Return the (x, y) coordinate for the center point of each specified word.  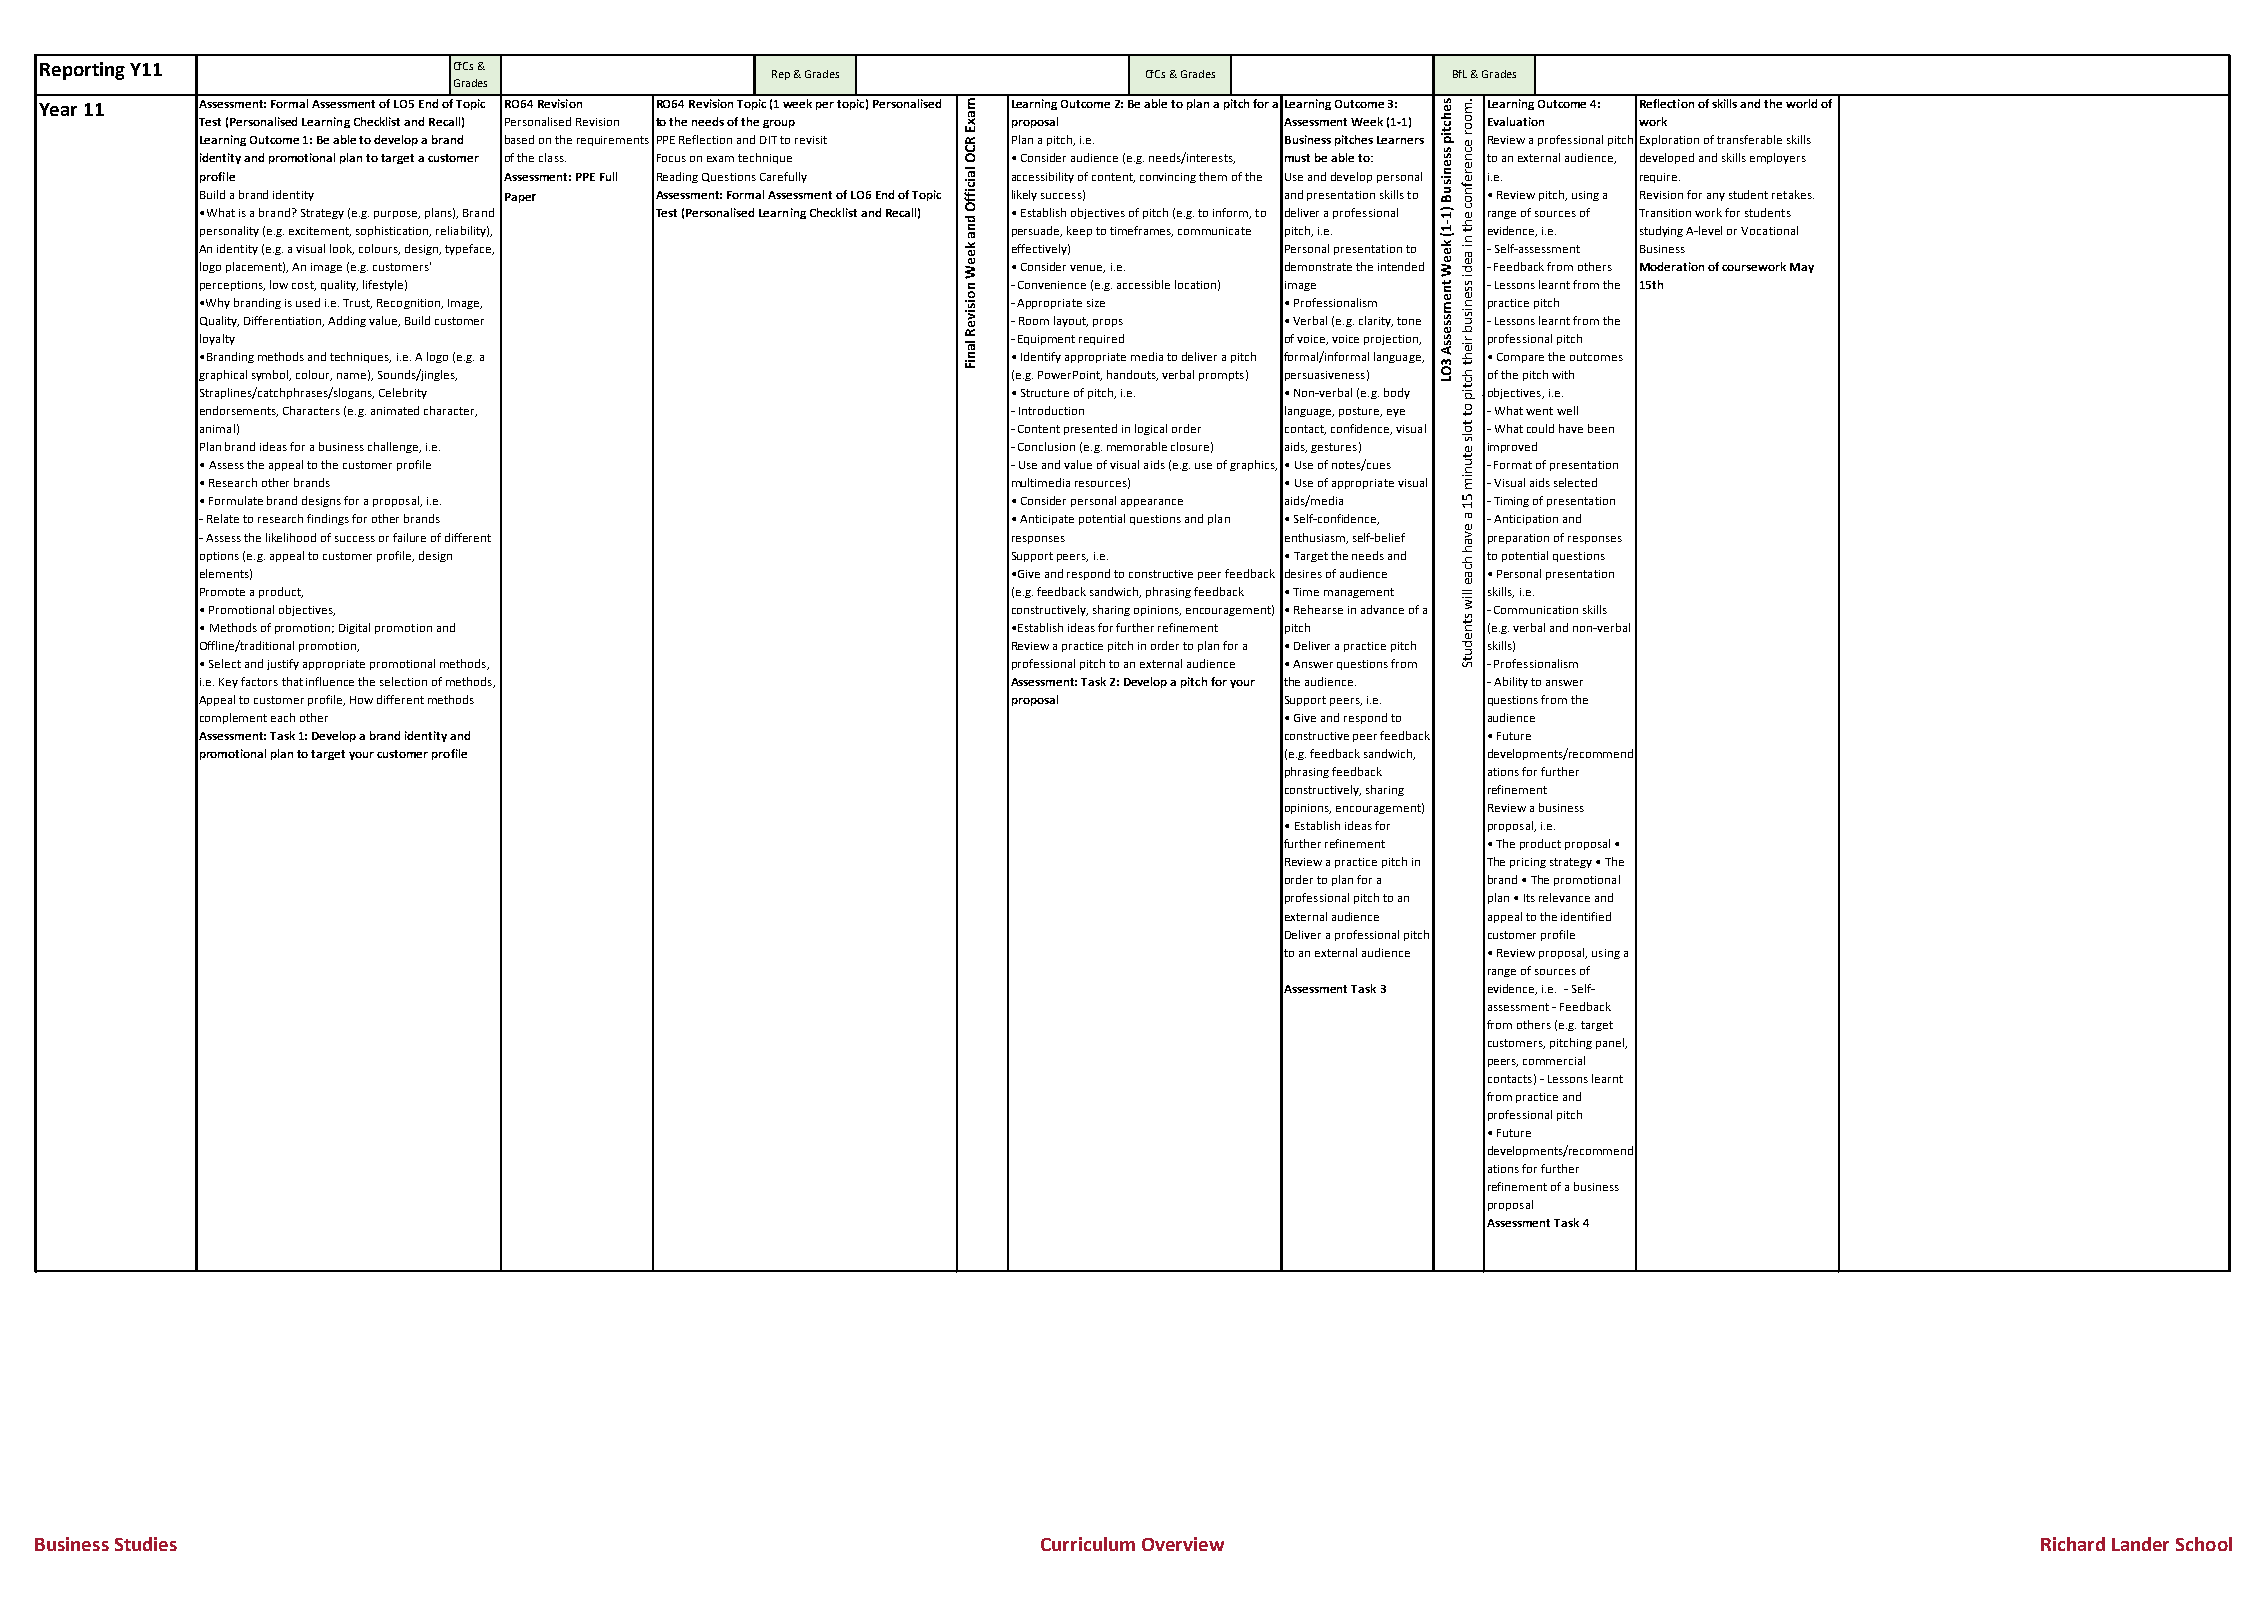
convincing (1168, 178)
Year (58, 109)
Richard (2073, 1544)
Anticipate (1047, 520)
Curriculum (1088, 1544)
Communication (1536, 610)
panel (1611, 1043)
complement (233, 718)
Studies (146, 1544)
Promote (222, 592)
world (1801, 103)
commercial (1554, 1060)
